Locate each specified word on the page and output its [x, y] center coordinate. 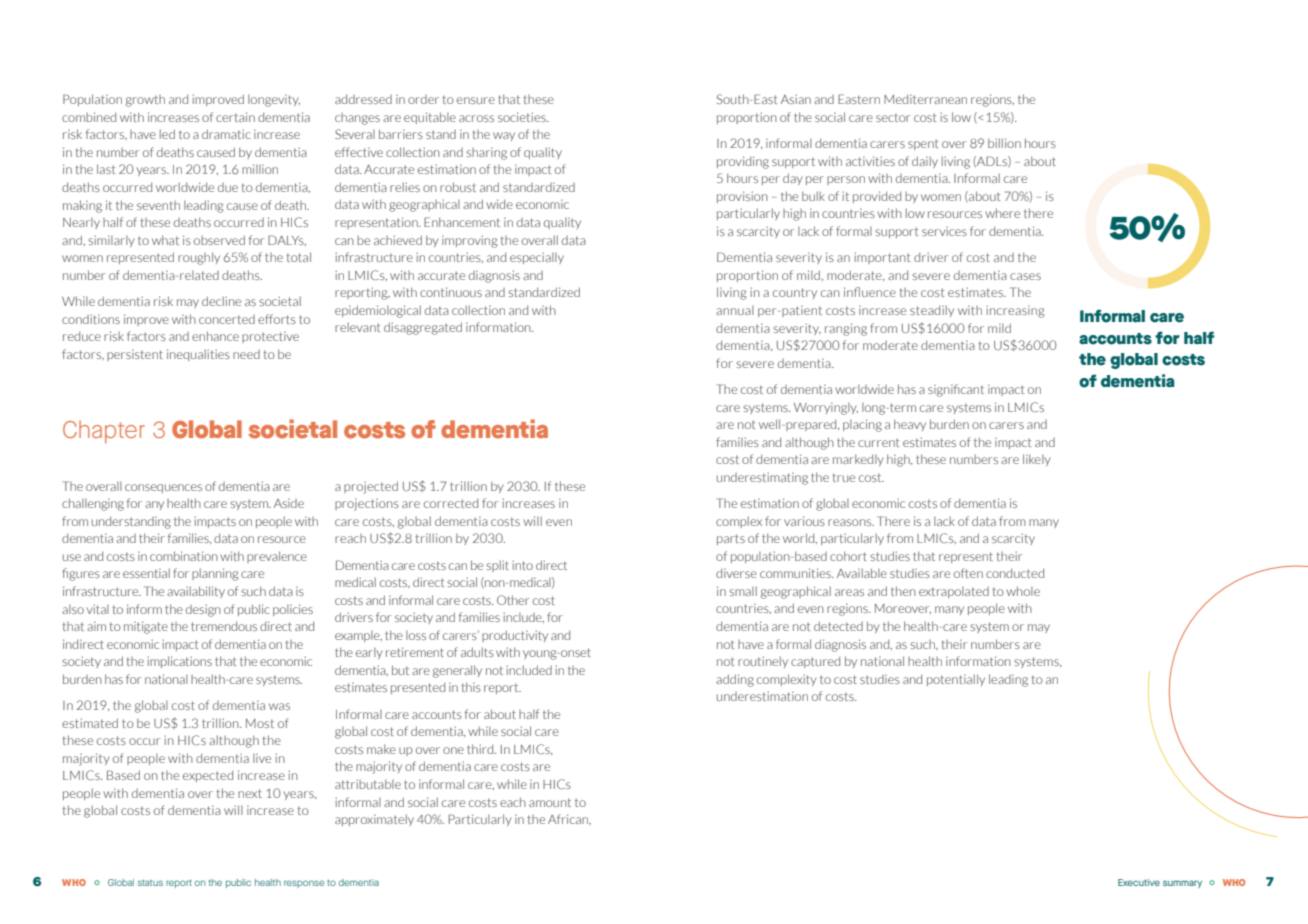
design [203, 610]
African [569, 819]
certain [235, 117]
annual [735, 310]
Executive [1139, 882]
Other [513, 600]
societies [523, 117]
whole [1023, 591]
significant [956, 390]
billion [1004, 143]
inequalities [198, 355]
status [150, 883]
